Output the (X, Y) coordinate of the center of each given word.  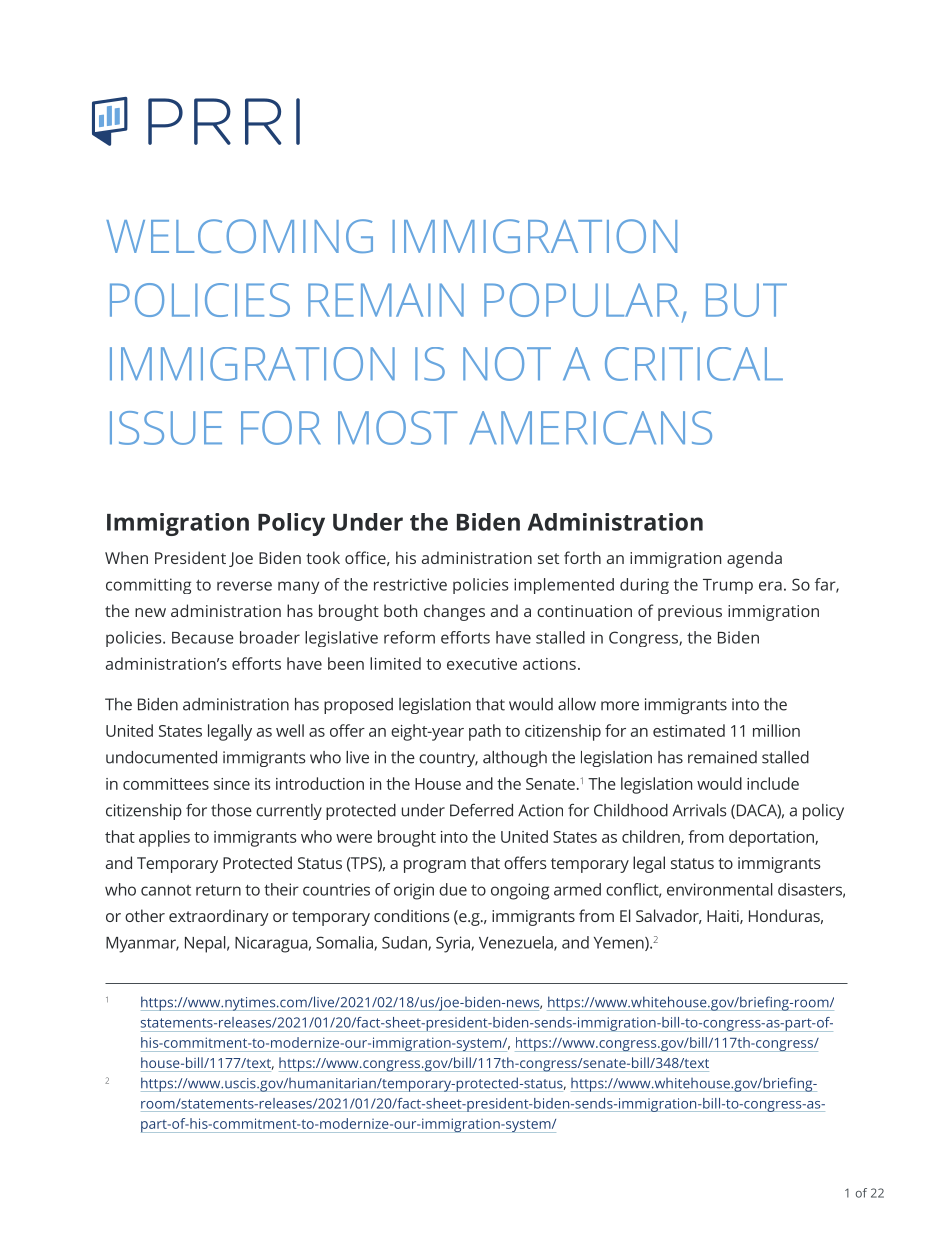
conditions (412, 915)
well (290, 730)
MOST (397, 428)
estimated (689, 730)
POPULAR (581, 300)
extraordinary (219, 917)
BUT (746, 300)
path (485, 732)
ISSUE (166, 428)
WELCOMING (239, 236)
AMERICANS (590, 428)
